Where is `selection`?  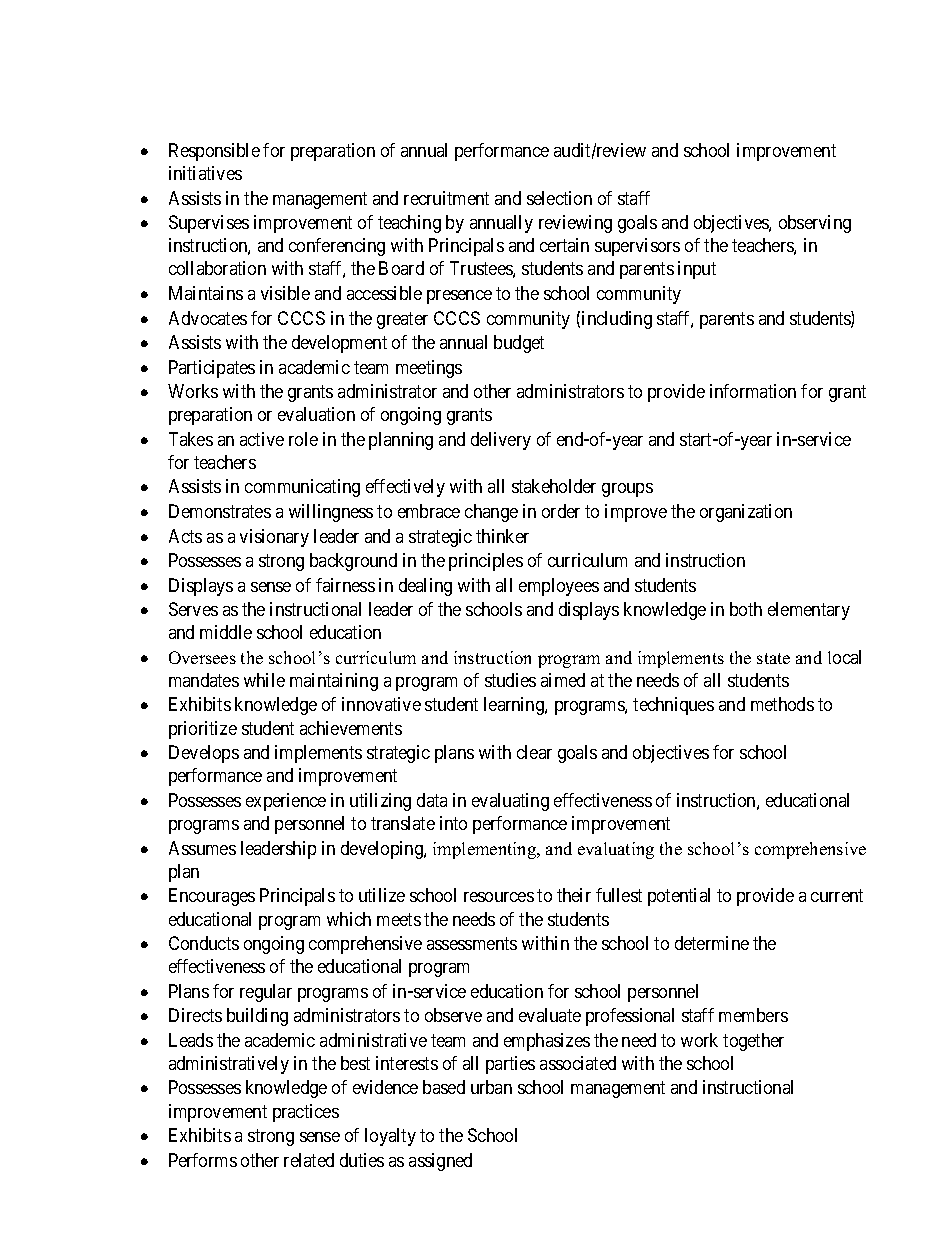
selection is located at coordinates (559, 198).
